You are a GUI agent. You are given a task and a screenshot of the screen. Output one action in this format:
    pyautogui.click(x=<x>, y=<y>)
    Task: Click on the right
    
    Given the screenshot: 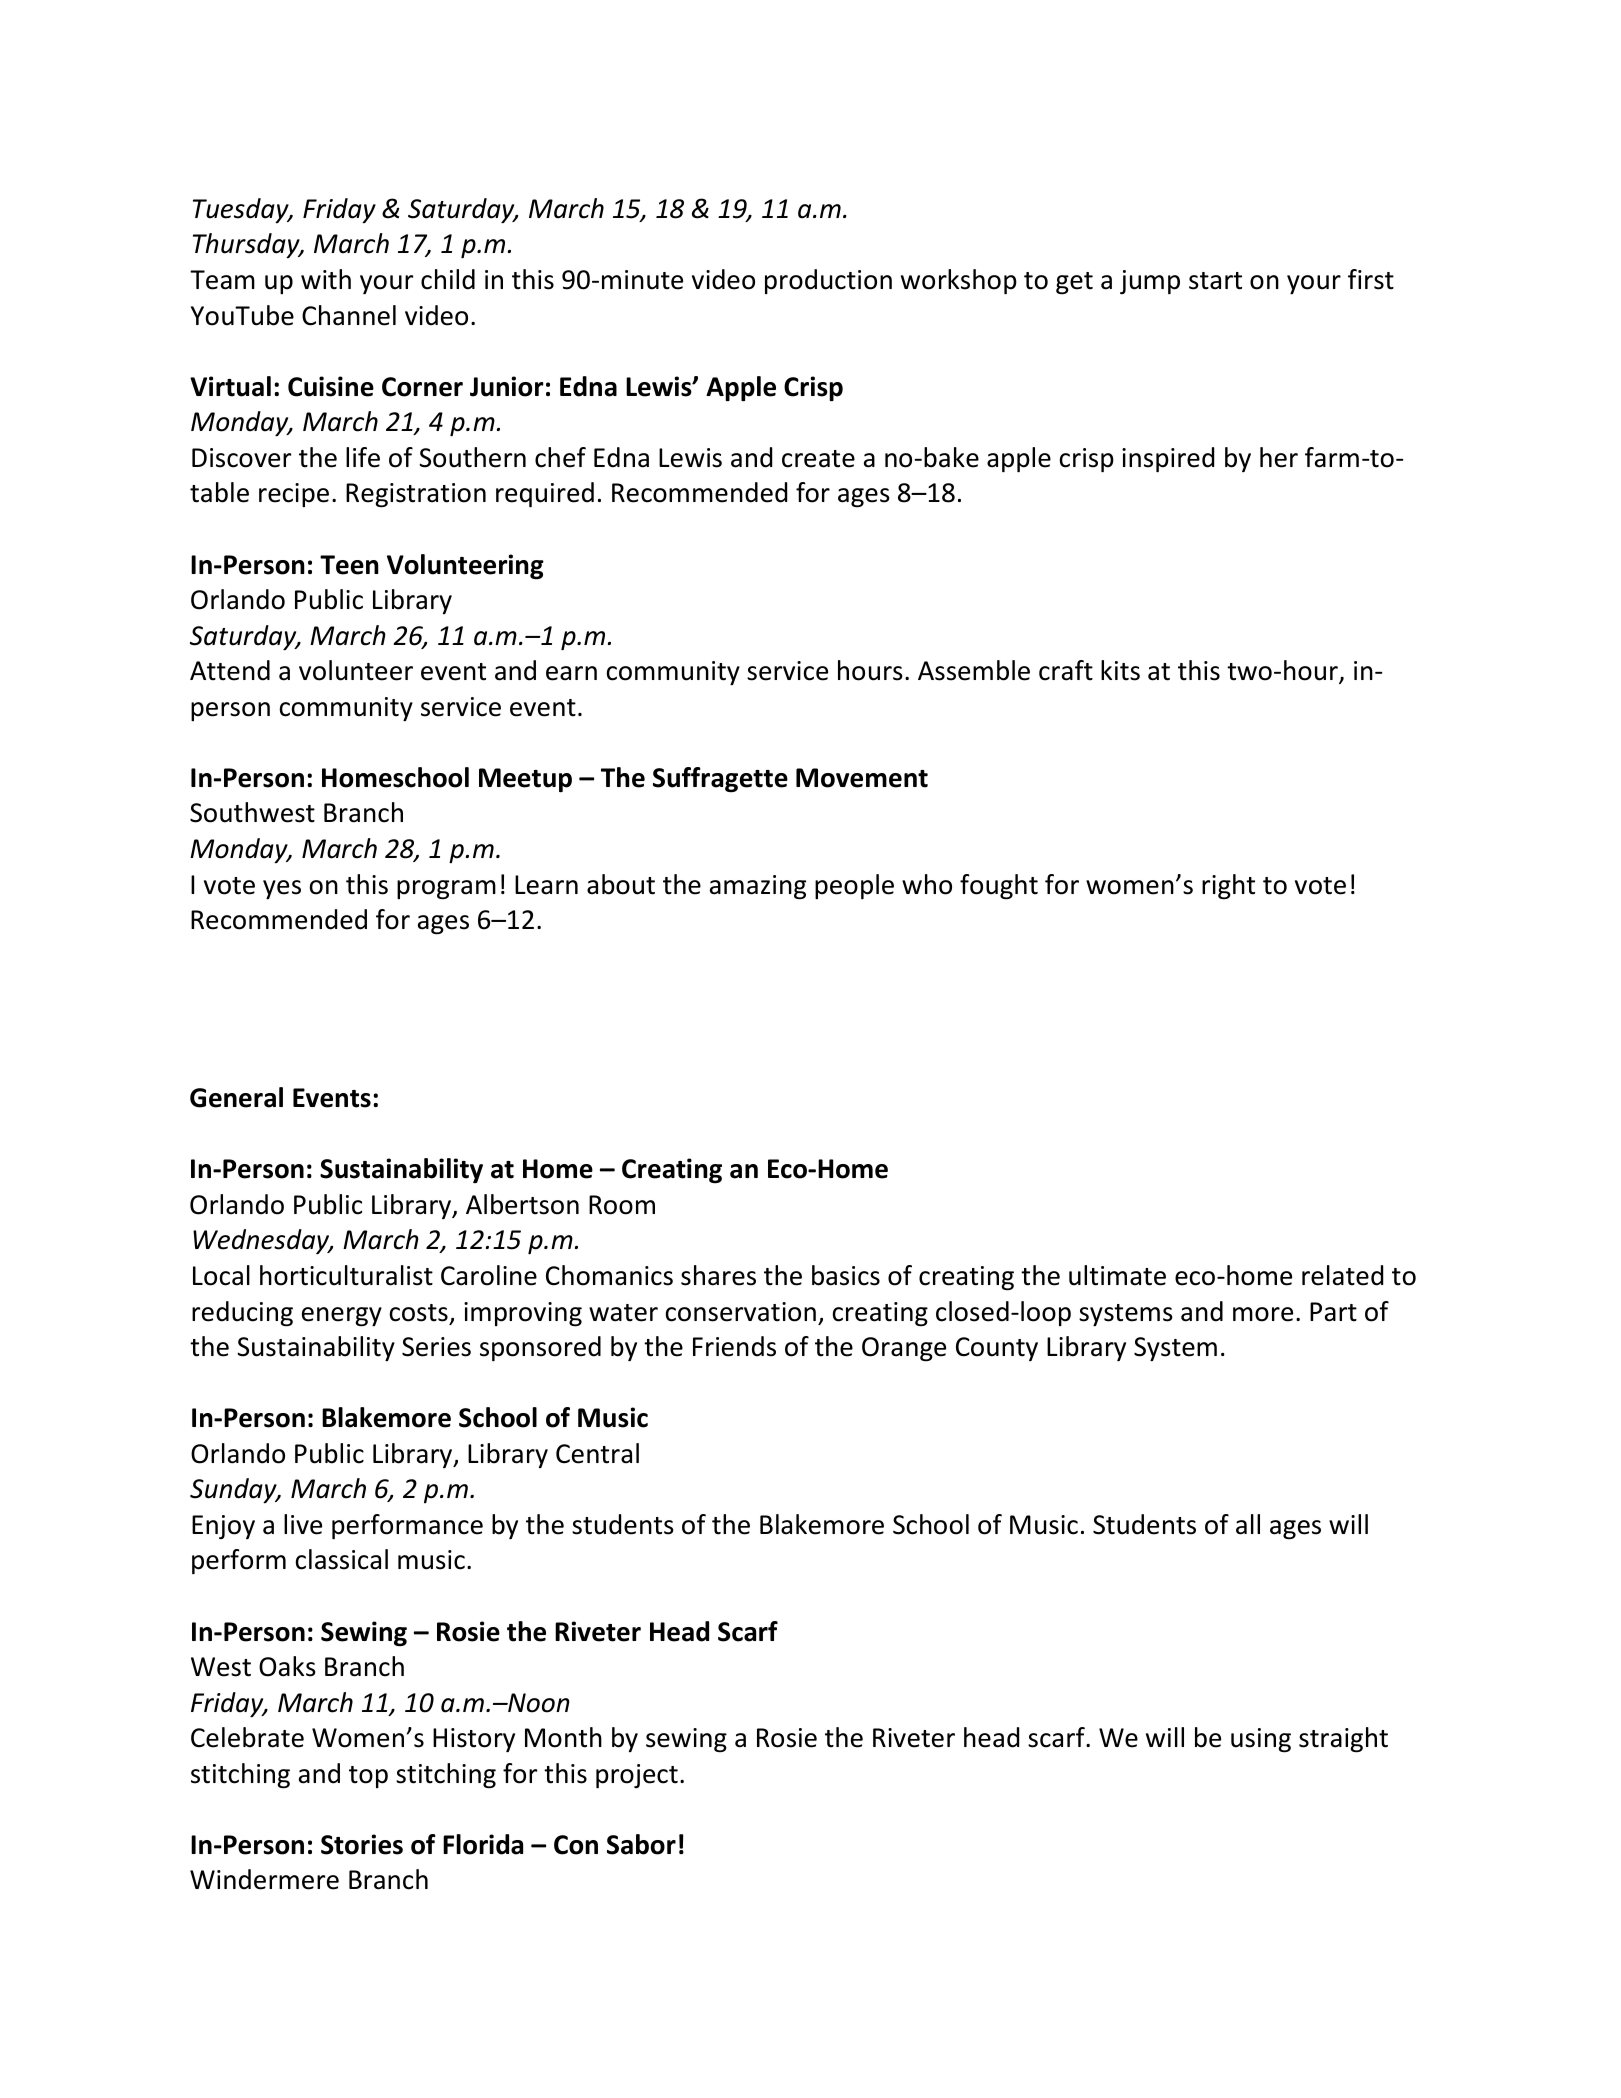 What is the action you would take?
    pyautogui.click(x=1228, y=887)
